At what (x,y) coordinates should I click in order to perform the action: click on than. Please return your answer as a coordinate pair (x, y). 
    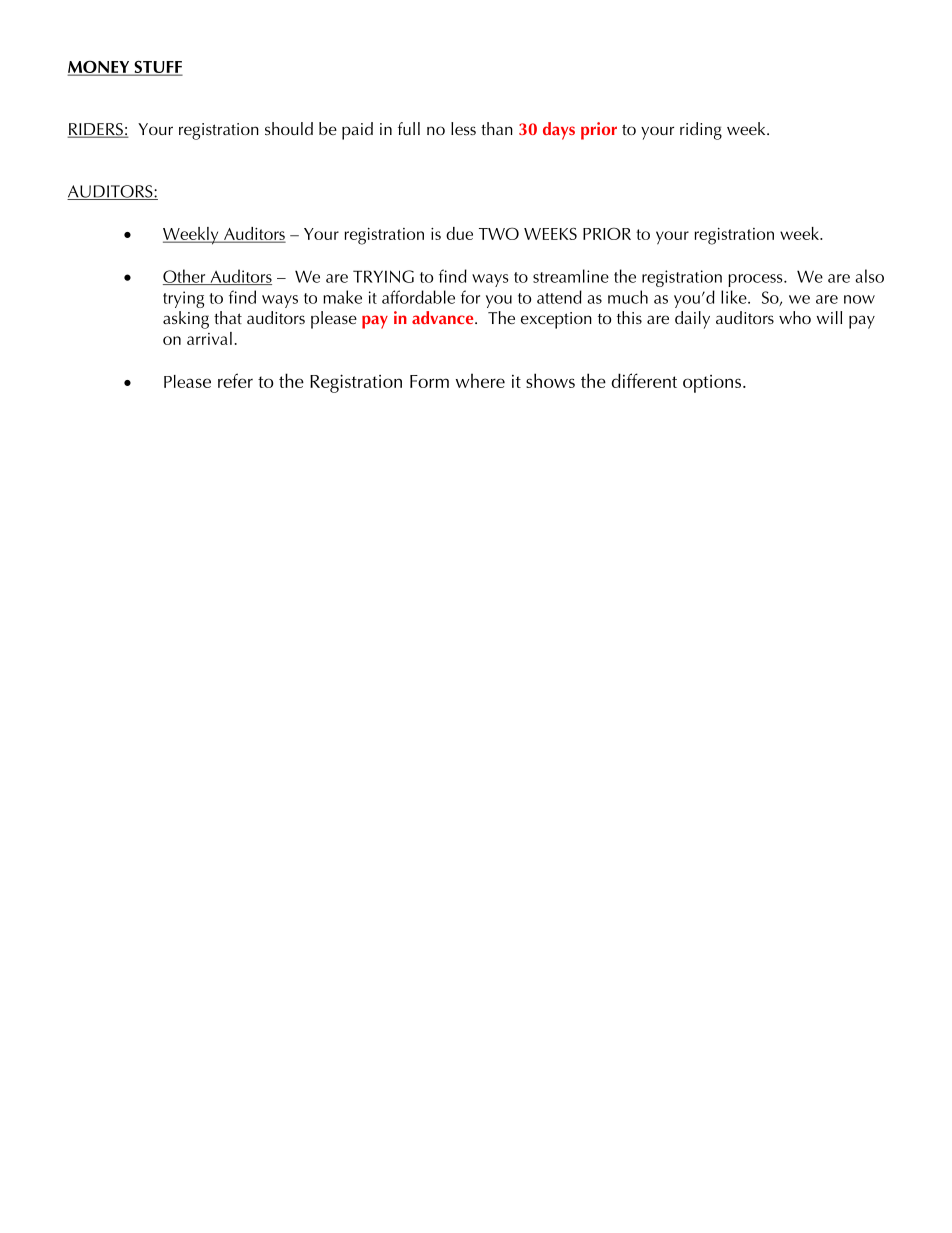
    Looking at the image, I should click on (497, 128).
